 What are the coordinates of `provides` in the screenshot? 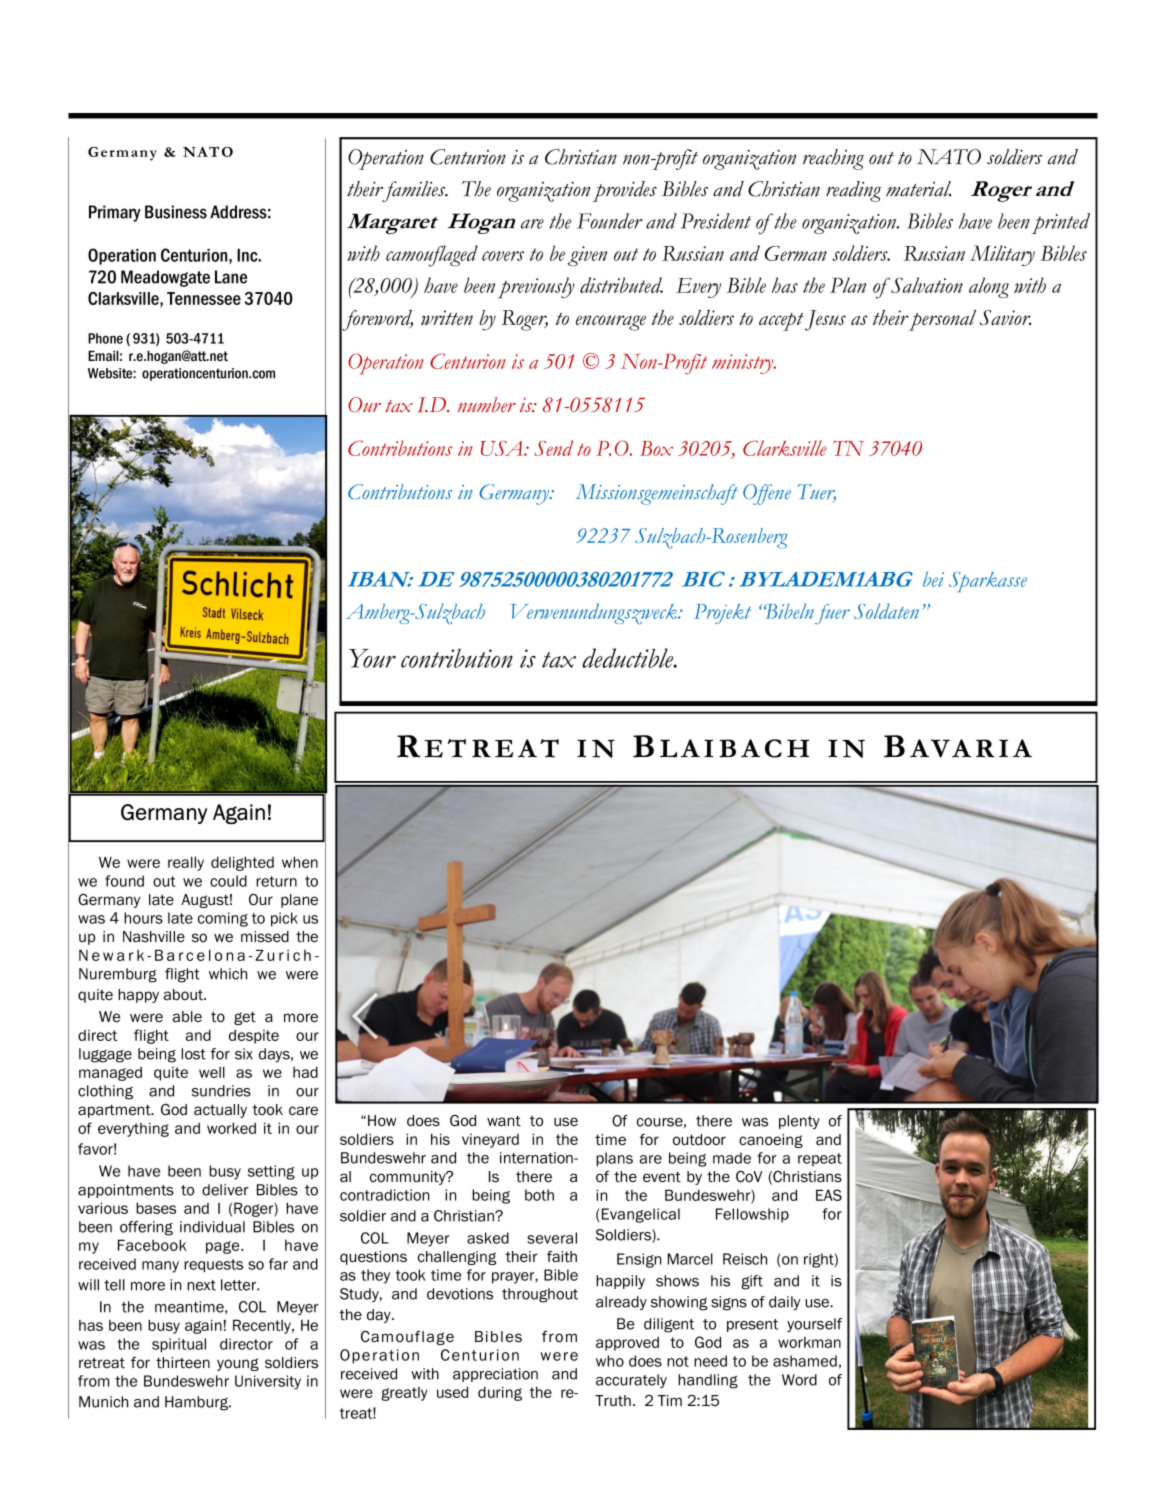 It's located at (625, 191).
